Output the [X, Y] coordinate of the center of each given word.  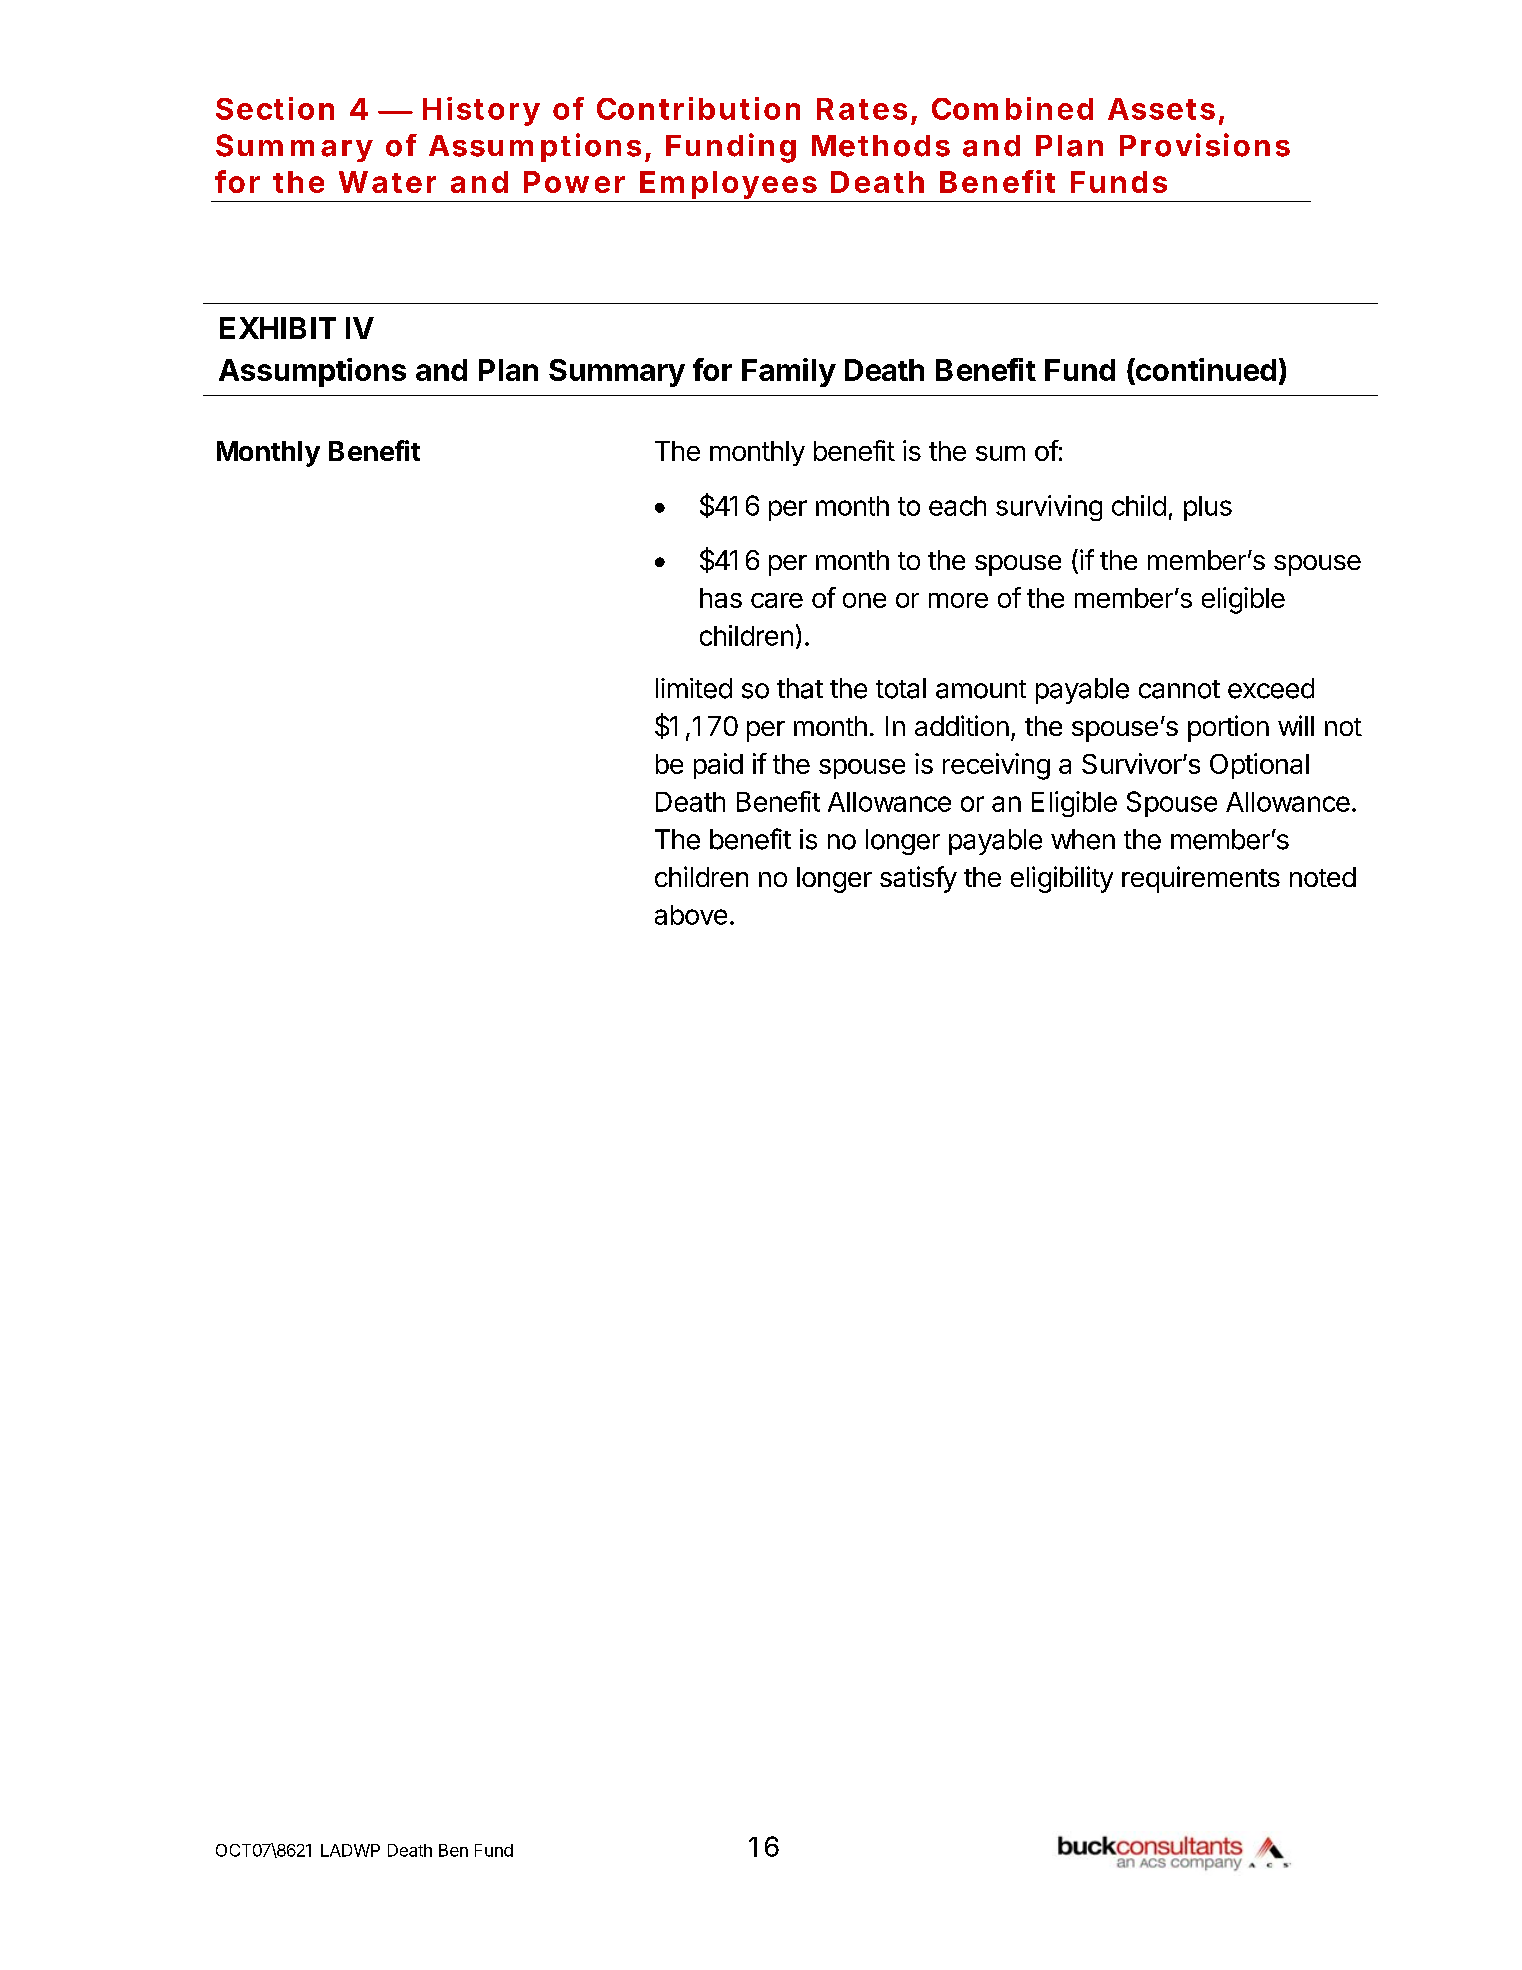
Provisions [1205, 145]
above [691, 915]
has [721, 598]
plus [1208, 508]
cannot [1179, 689]
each [957, 506]
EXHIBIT [278, 328]
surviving [1049, 508]
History [481, 111]
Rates [862, 109]
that [800, 688]
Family [789, 372]
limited [694, 688]
